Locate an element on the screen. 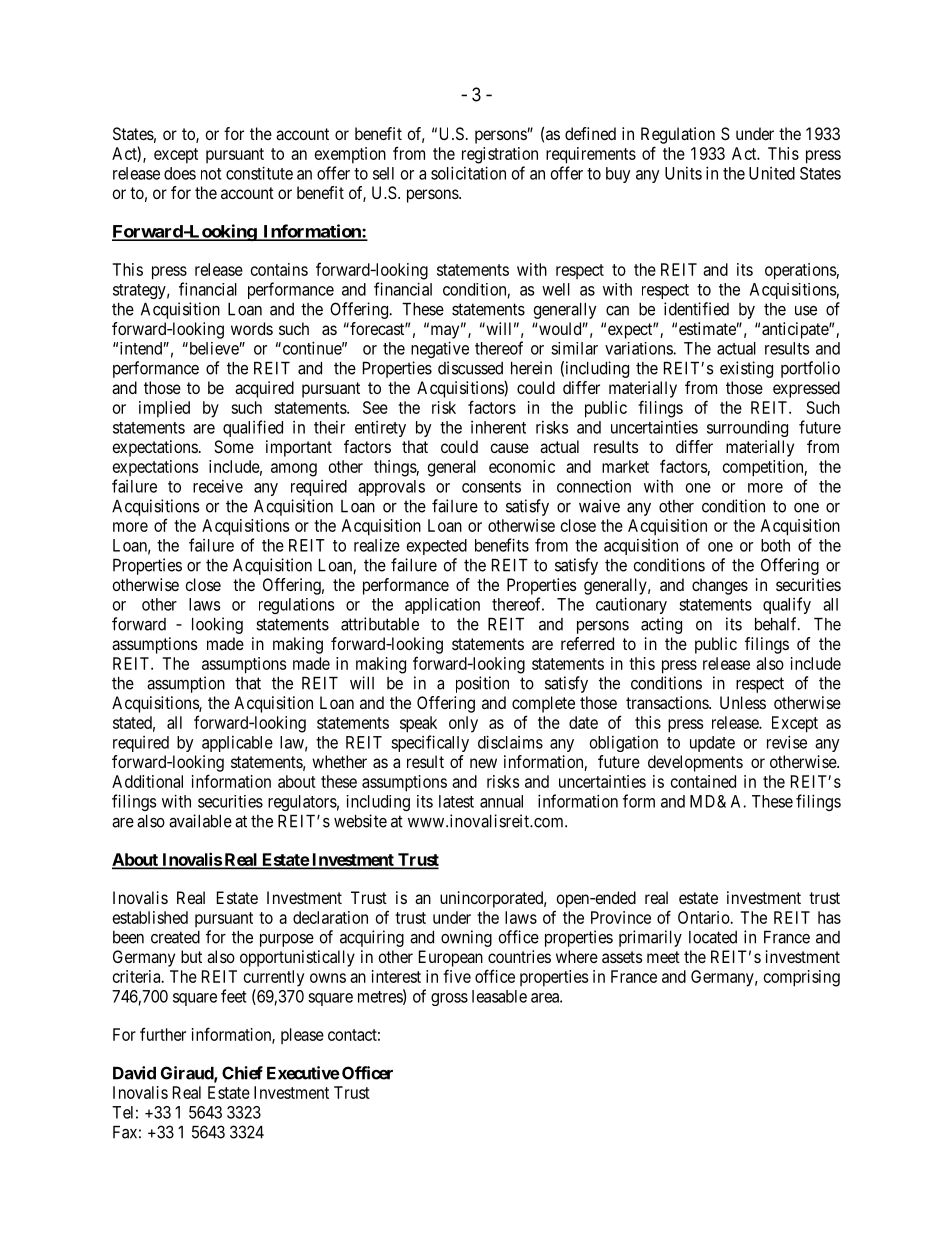 The image size is (952, 1233). not is located at coordinates (211, 174).
